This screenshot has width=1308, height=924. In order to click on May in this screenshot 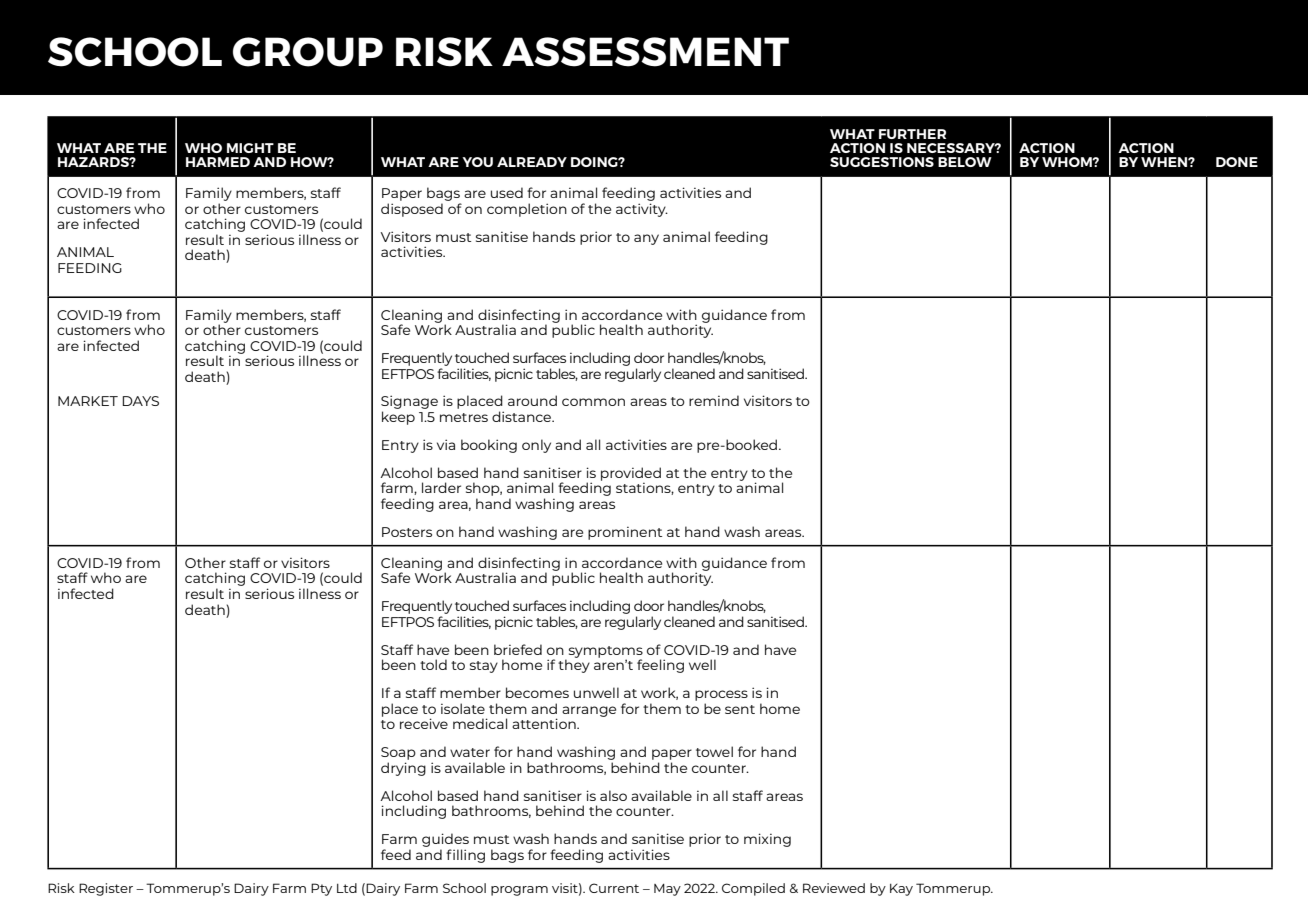, I will do `click(667, 890)`.
